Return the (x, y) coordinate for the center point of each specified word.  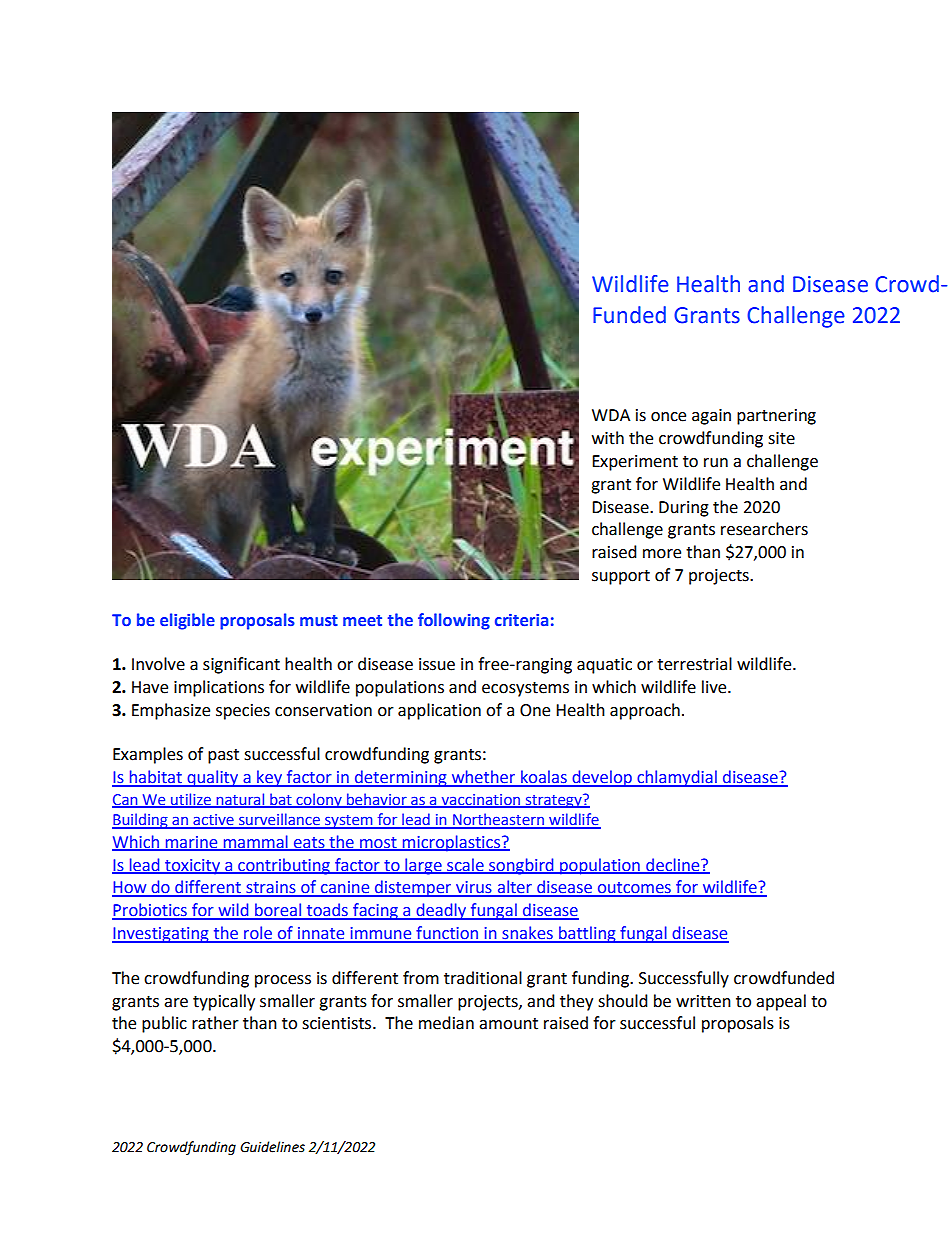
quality (212, 778)
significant (241, 665)
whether (483, 778)
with (608, 438)
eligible (187, 621)
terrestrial (694, 664)
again (711, 417)
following (454, 621)
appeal (781, 1002)
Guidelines (272, 1147)
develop (602, 778)
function (447, 934)
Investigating (161, 935)
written (703, 1001)
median (446, 1023)
